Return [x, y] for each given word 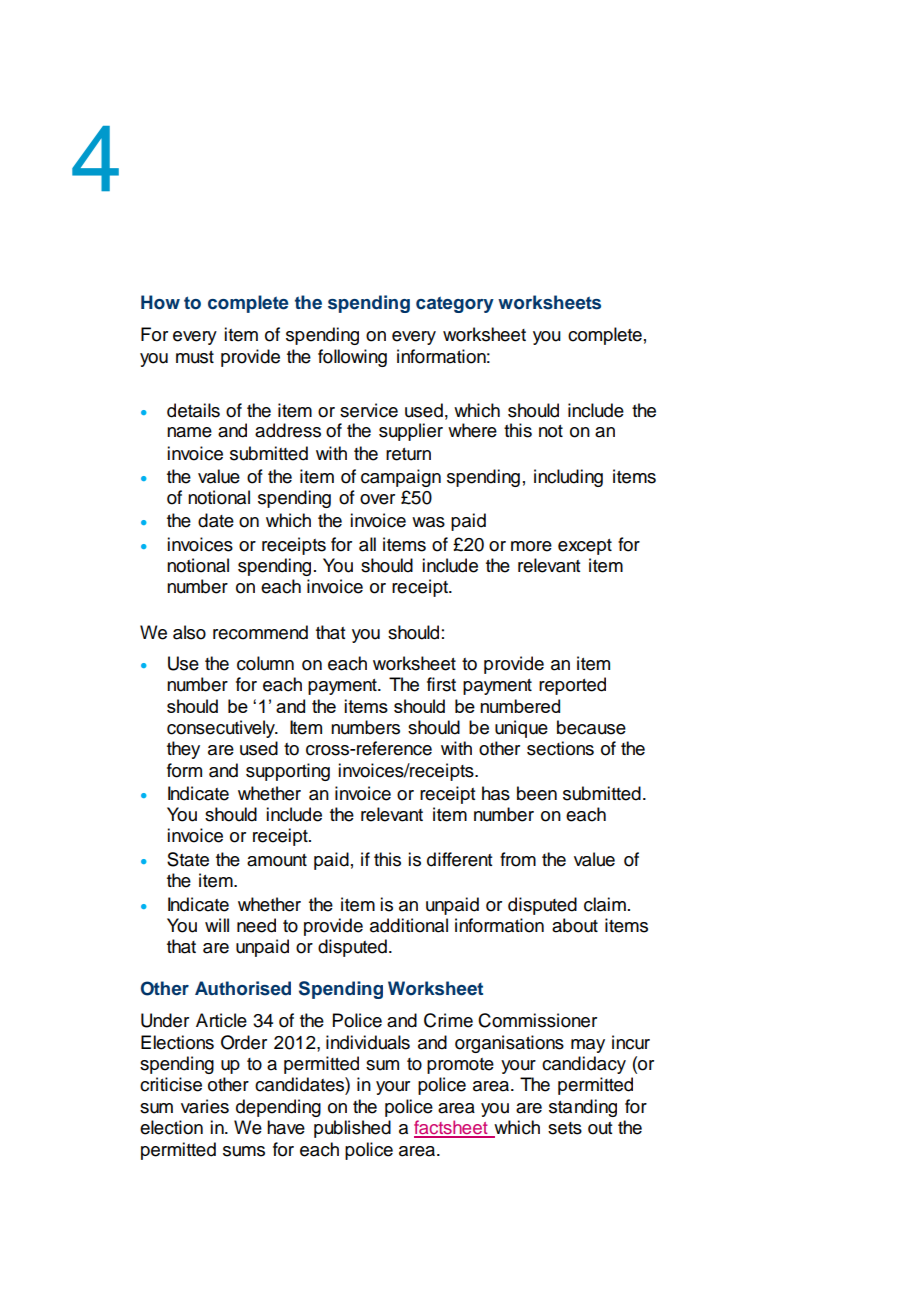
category [455, 304]
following [352, 358]
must [195, 357]
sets [565, 1128]
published [352, 1129]
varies [205, 1106]
